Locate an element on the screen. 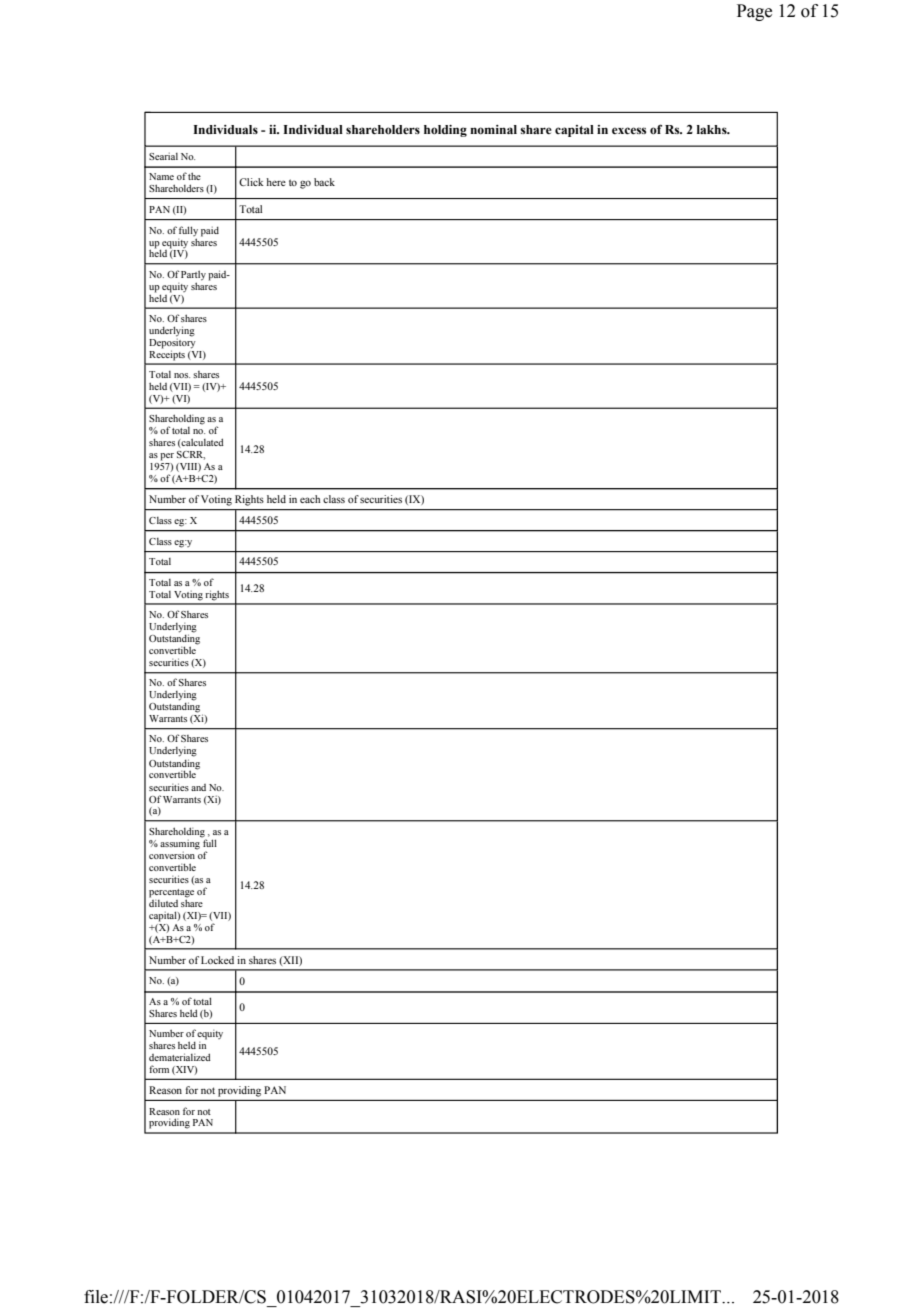  form is located at coordinates (159, 1069).
